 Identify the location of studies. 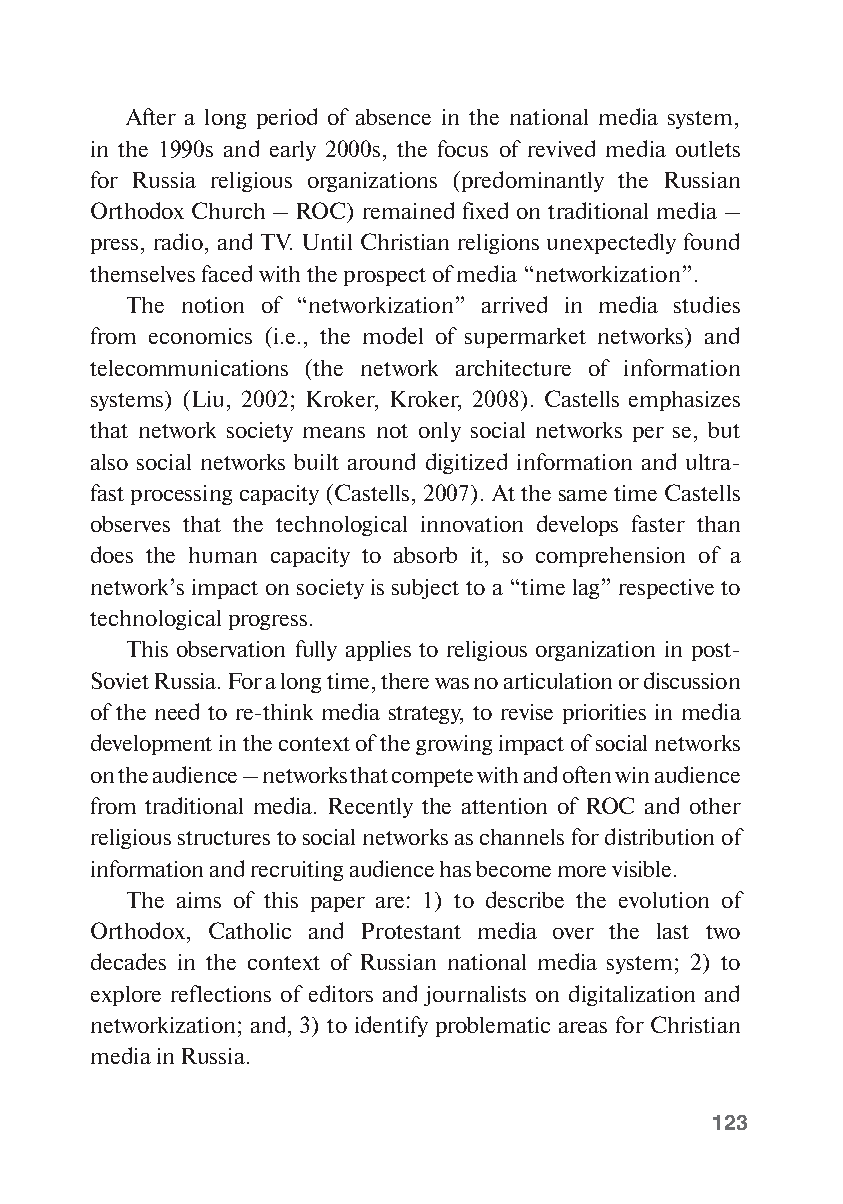
(707, 304).
